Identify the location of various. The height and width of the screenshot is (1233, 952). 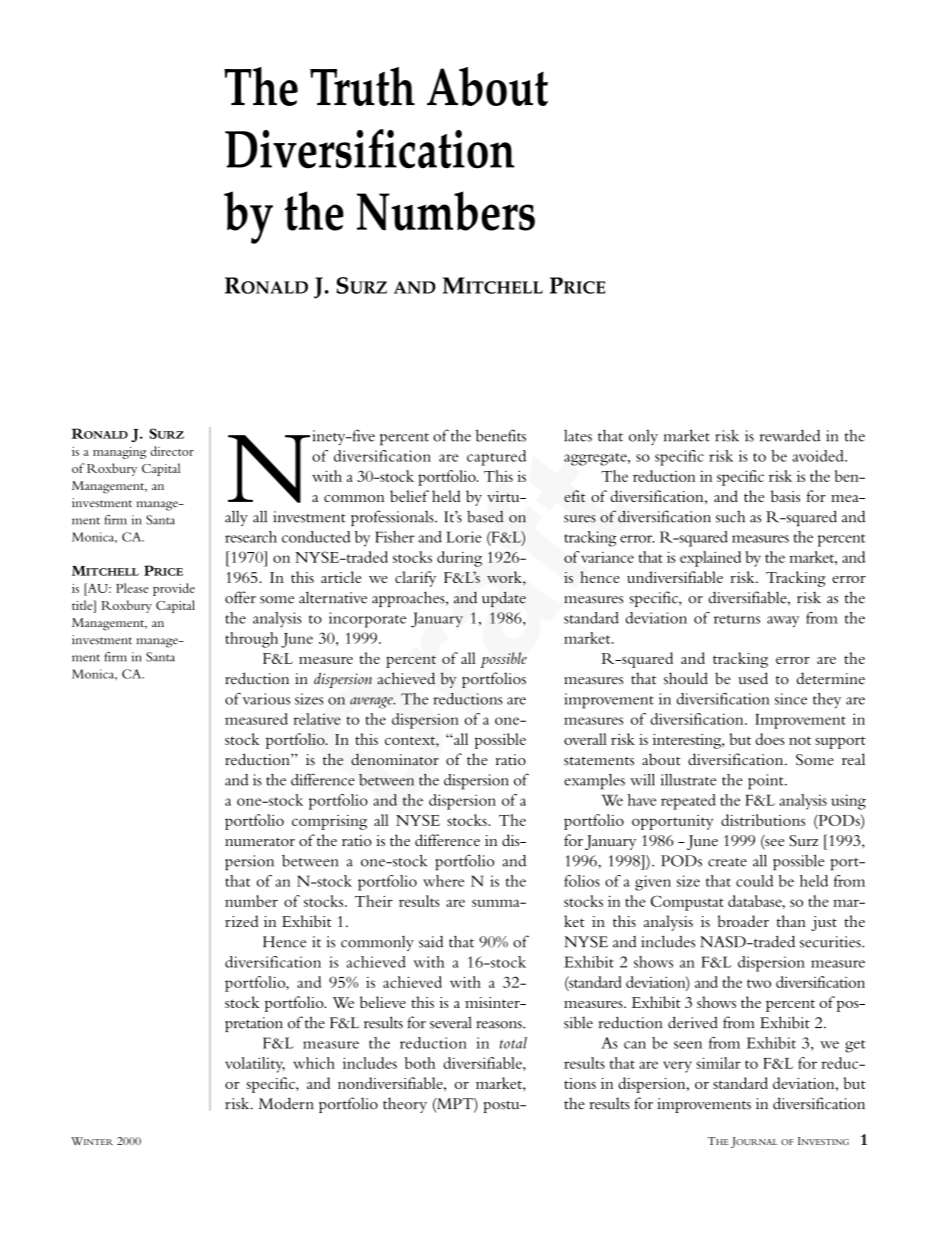
(266, 699).
